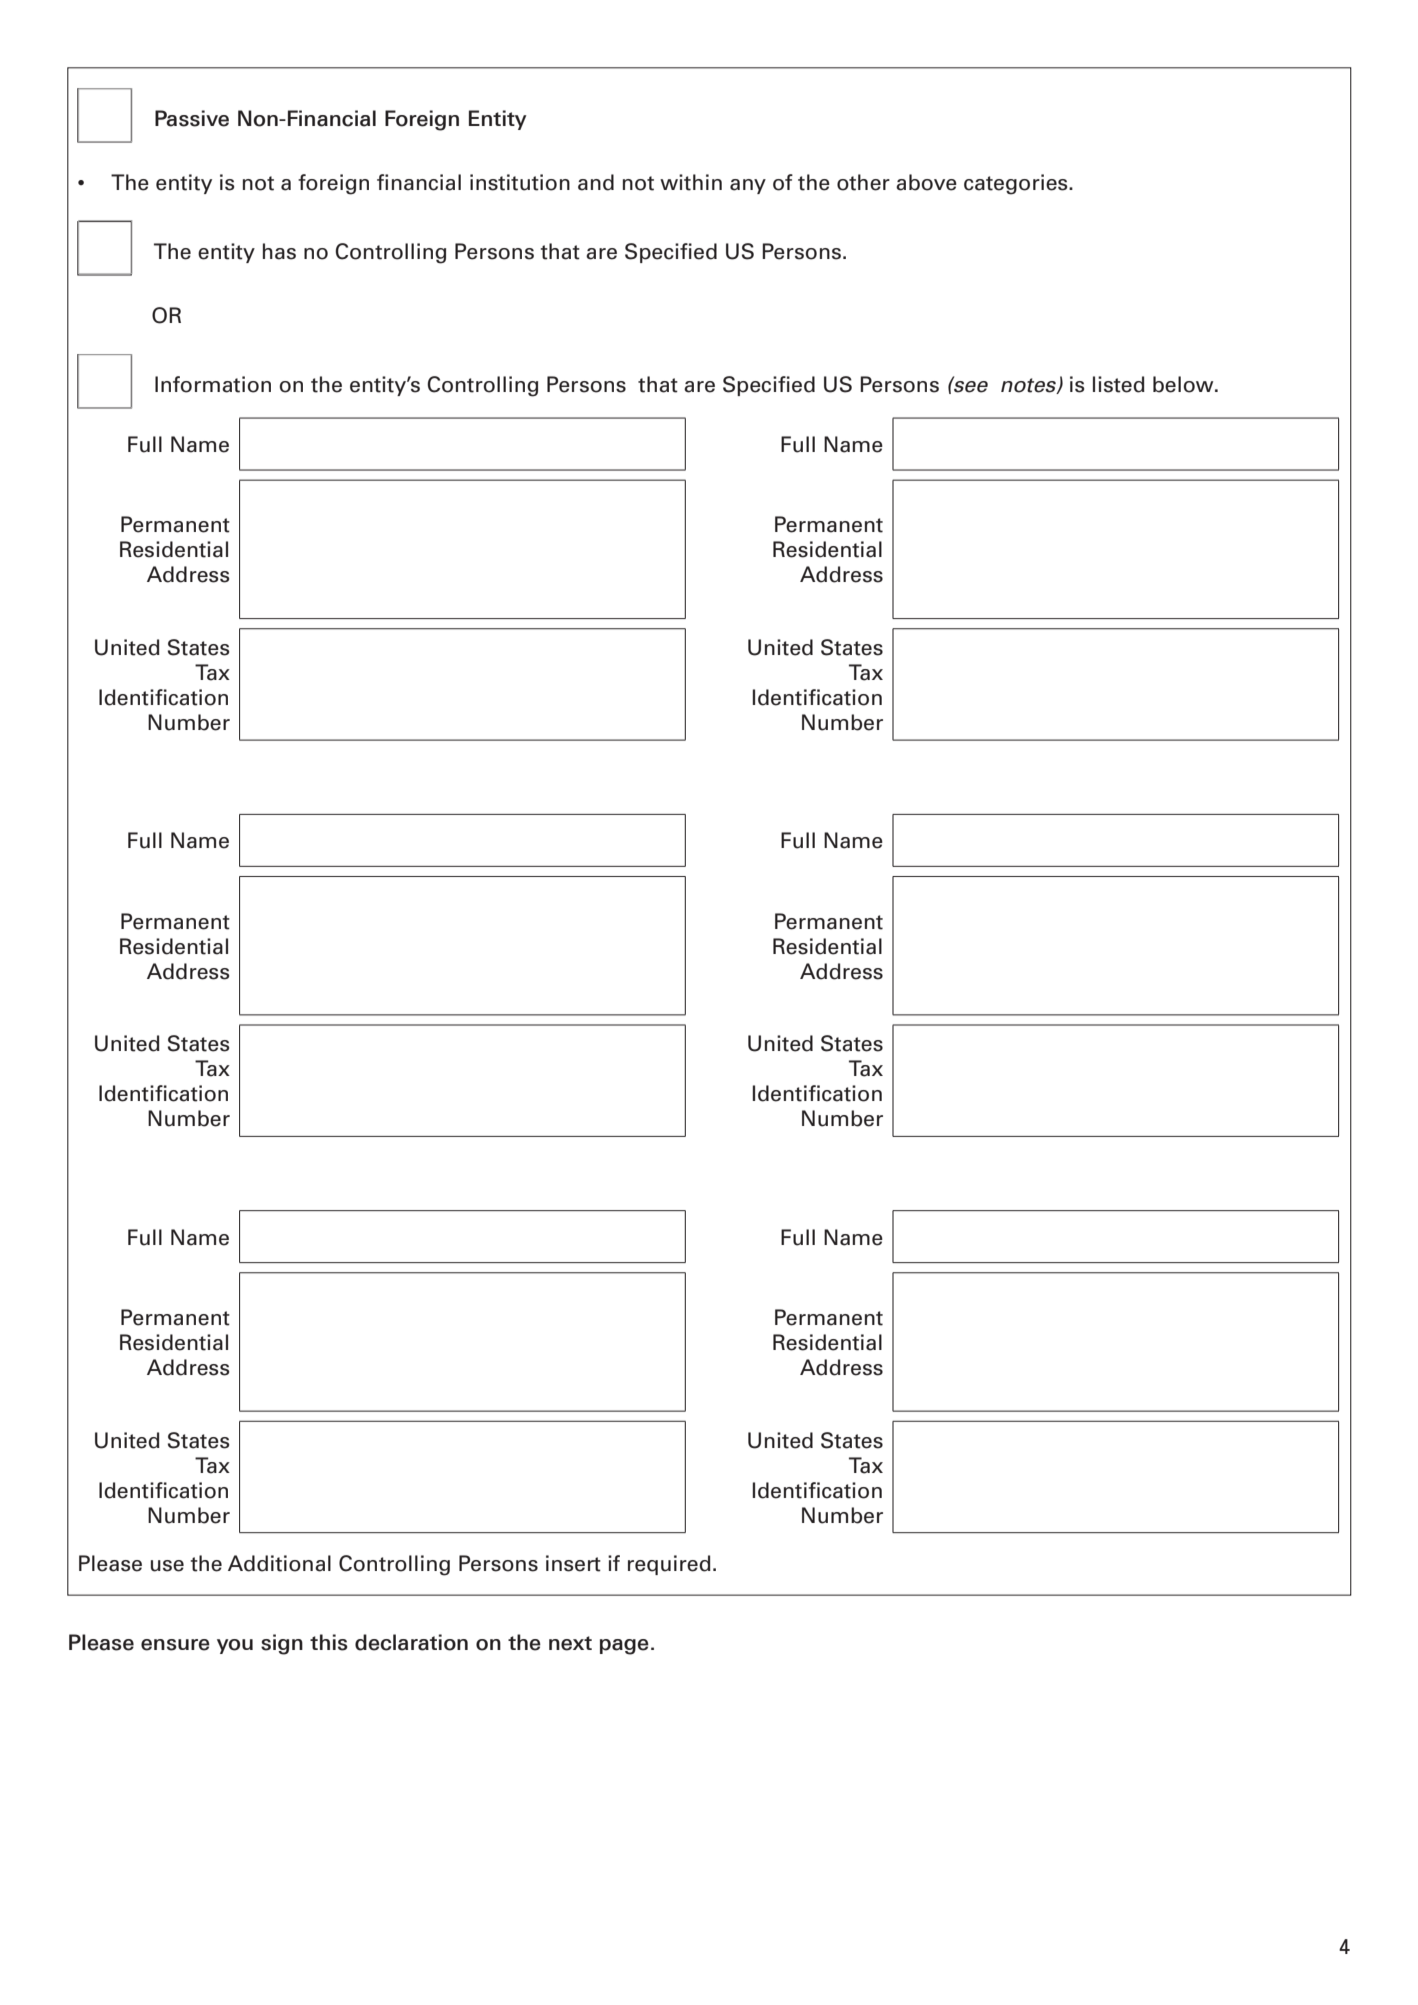 Image resolution: width=1418 pixels, height=2005 pixels. Describe the element at coordinates (1119, 384) in the document. I see `listed` at that location.
